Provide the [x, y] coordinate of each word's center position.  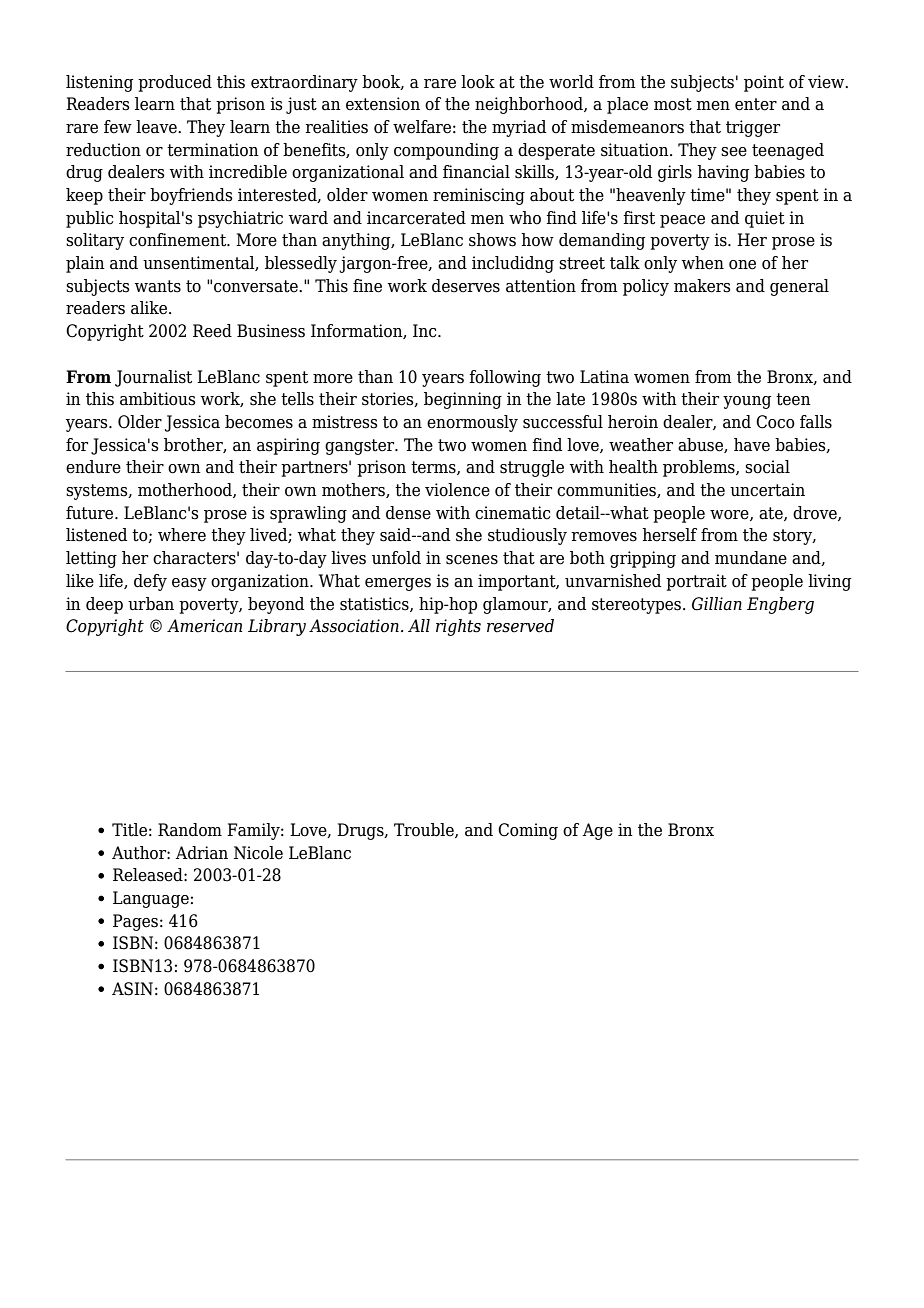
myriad [519, 128]
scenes [472, 560]
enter [756, 104]
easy [189, 584]
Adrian [202, 853]
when [703, 263]
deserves [466, 286]
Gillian [717, 604]
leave [157, 127]
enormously [472, 423]
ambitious [158, 399]
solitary [95, 241]
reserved [520, 626]
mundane [751, 558]
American [204, 626]
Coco [775, 422]
